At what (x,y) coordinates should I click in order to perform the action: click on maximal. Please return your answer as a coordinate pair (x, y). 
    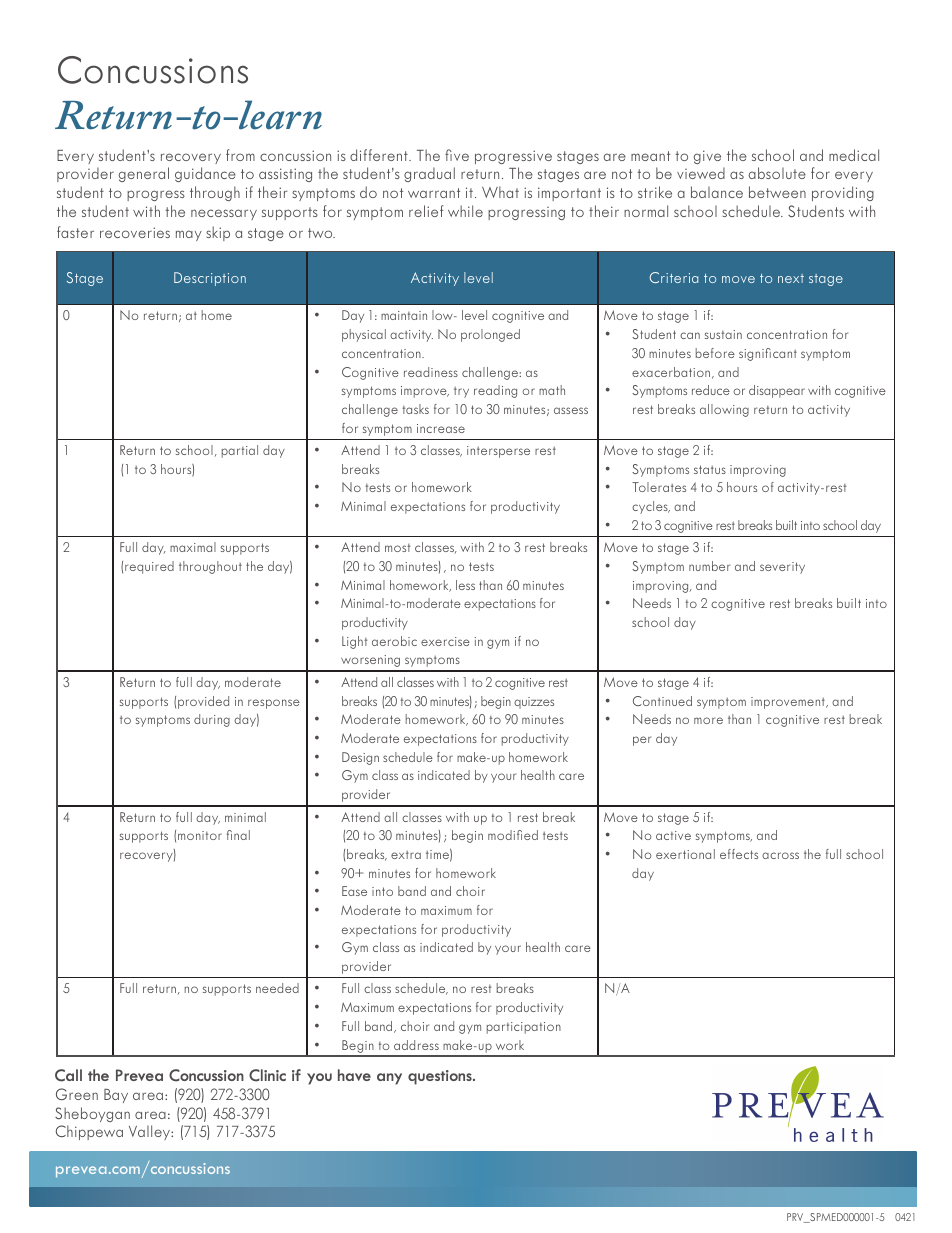
    Looking at the image, I should click on (193, 547).
